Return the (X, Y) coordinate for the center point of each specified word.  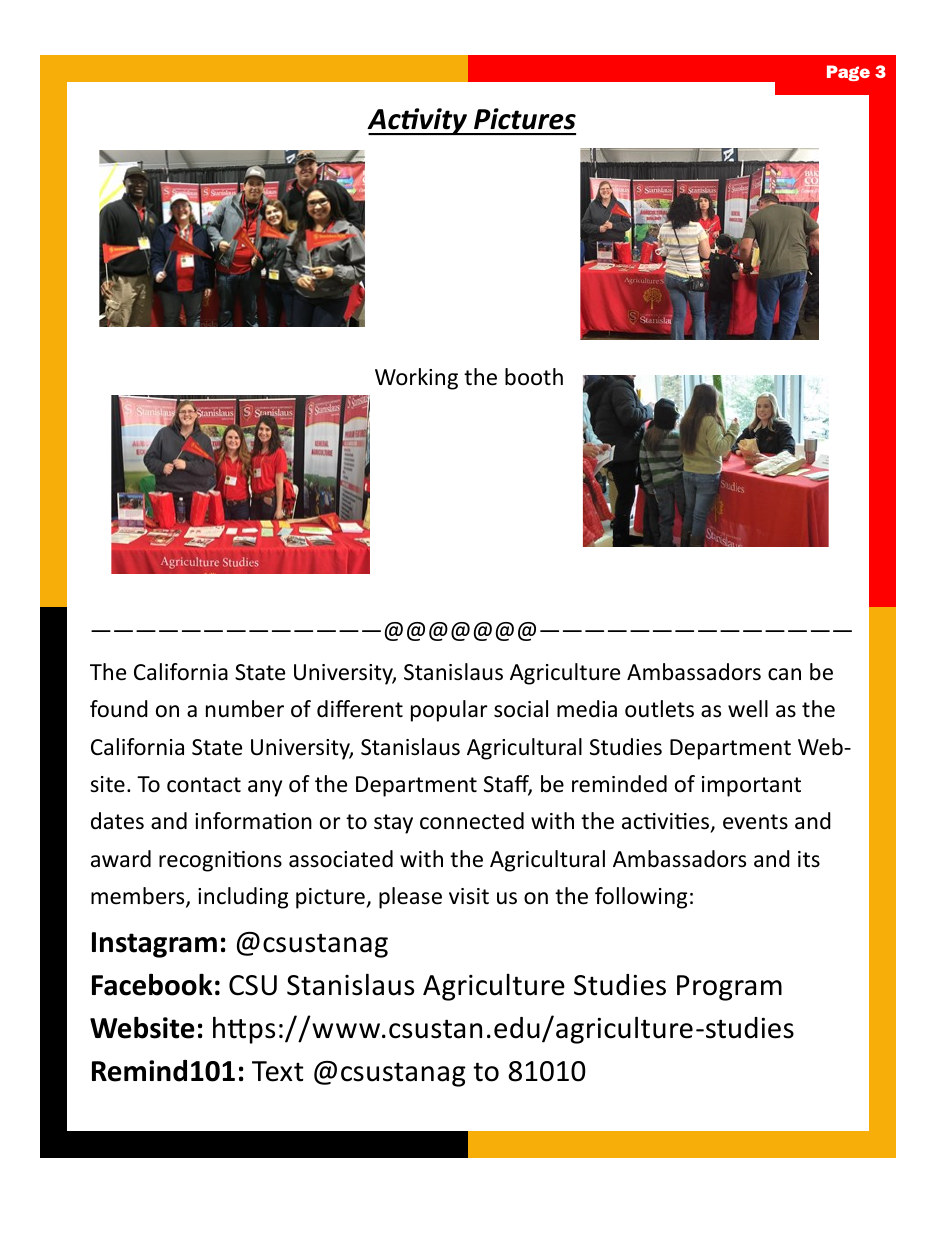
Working (416, 379)
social (521, 709)
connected (472, 821)
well (748, 709)
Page (848, 73)
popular (449, 711)
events (755, 822)
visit (469, 896)
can (784, 674)
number (245, 709)
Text (277, 1071)
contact (204, 785)
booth (534, 377)
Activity (418, 121)
